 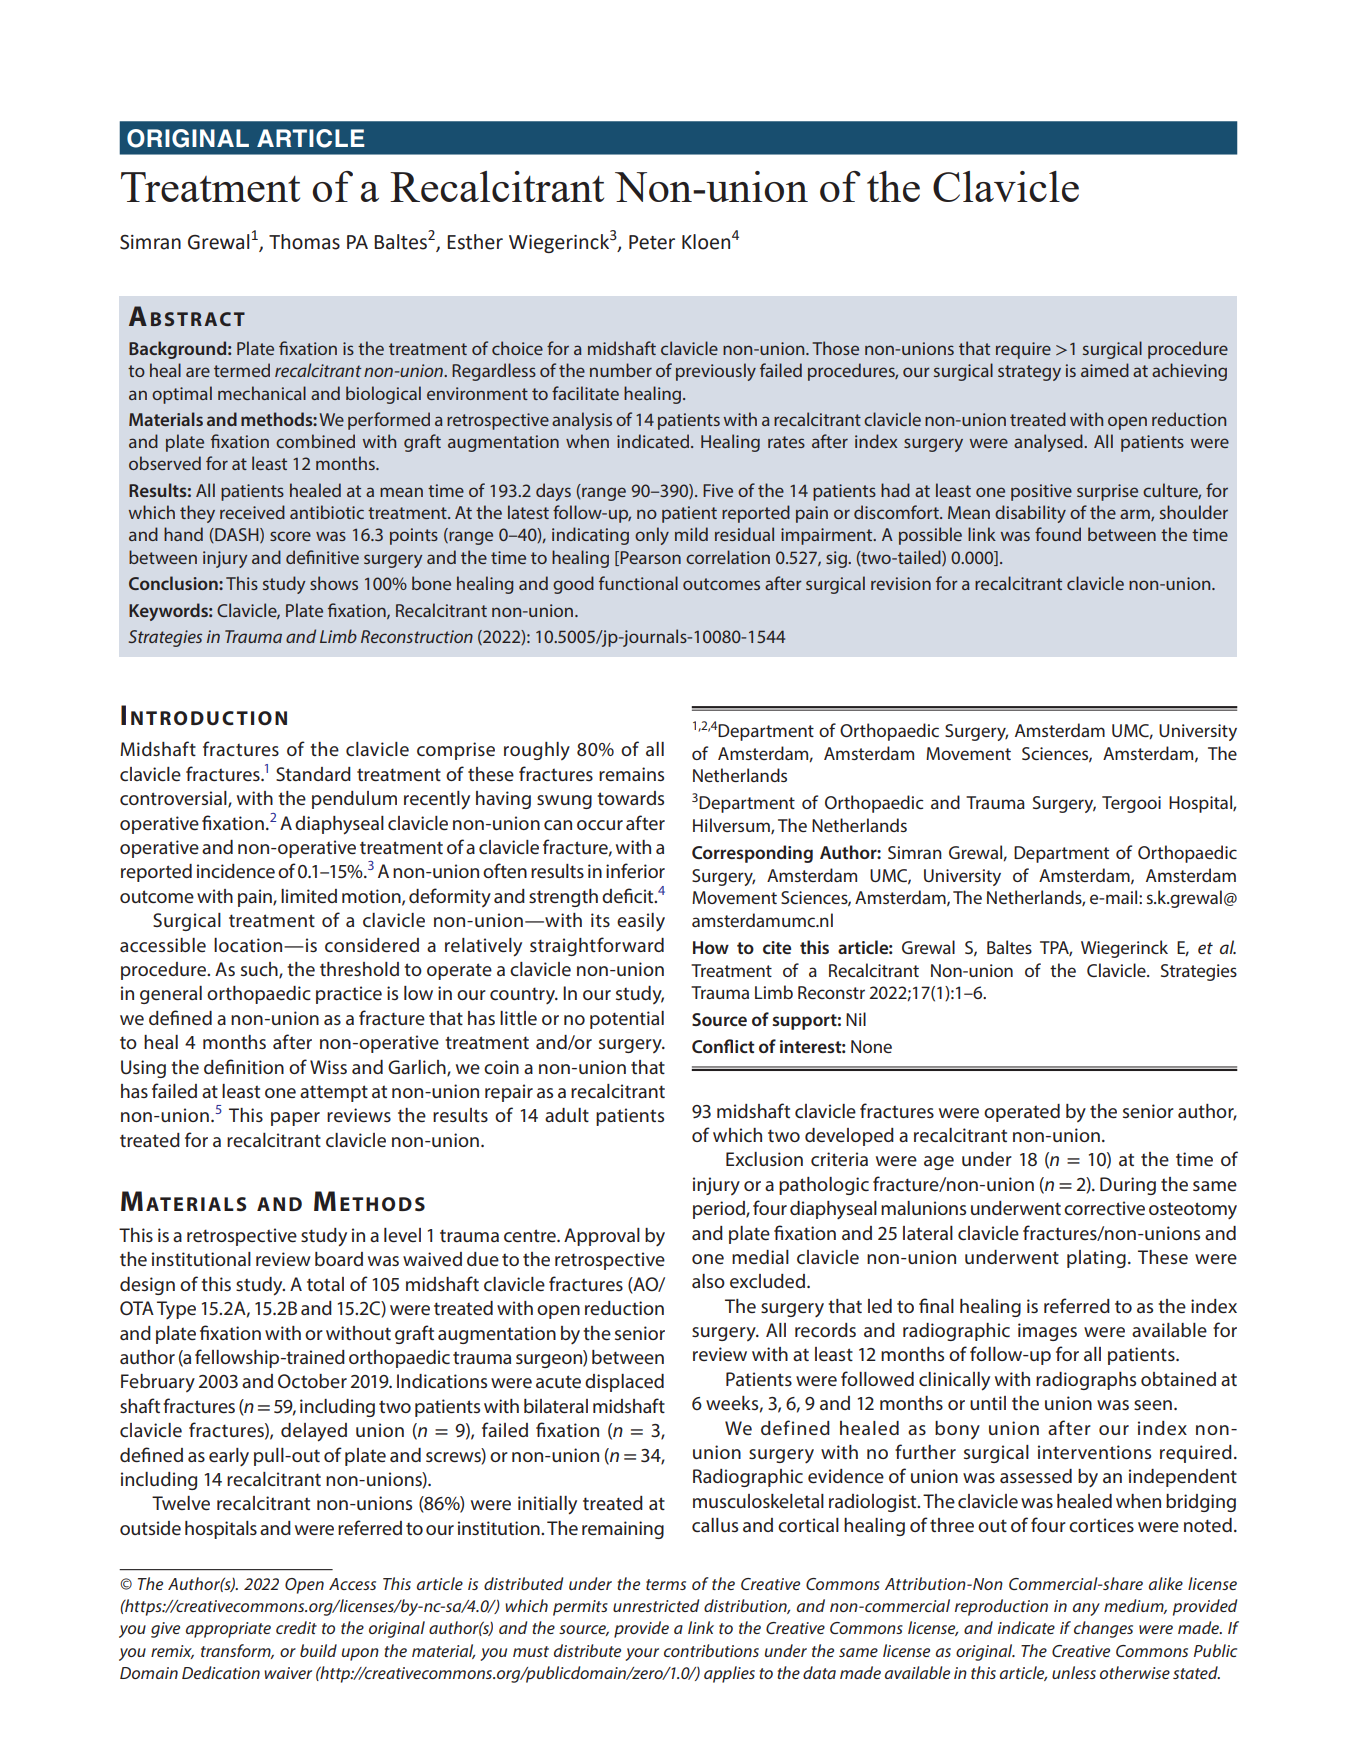 What do you see at coordinates (856, 1019) in the screenshot?
I see `Nil` at bounding box center [856, 1019].
